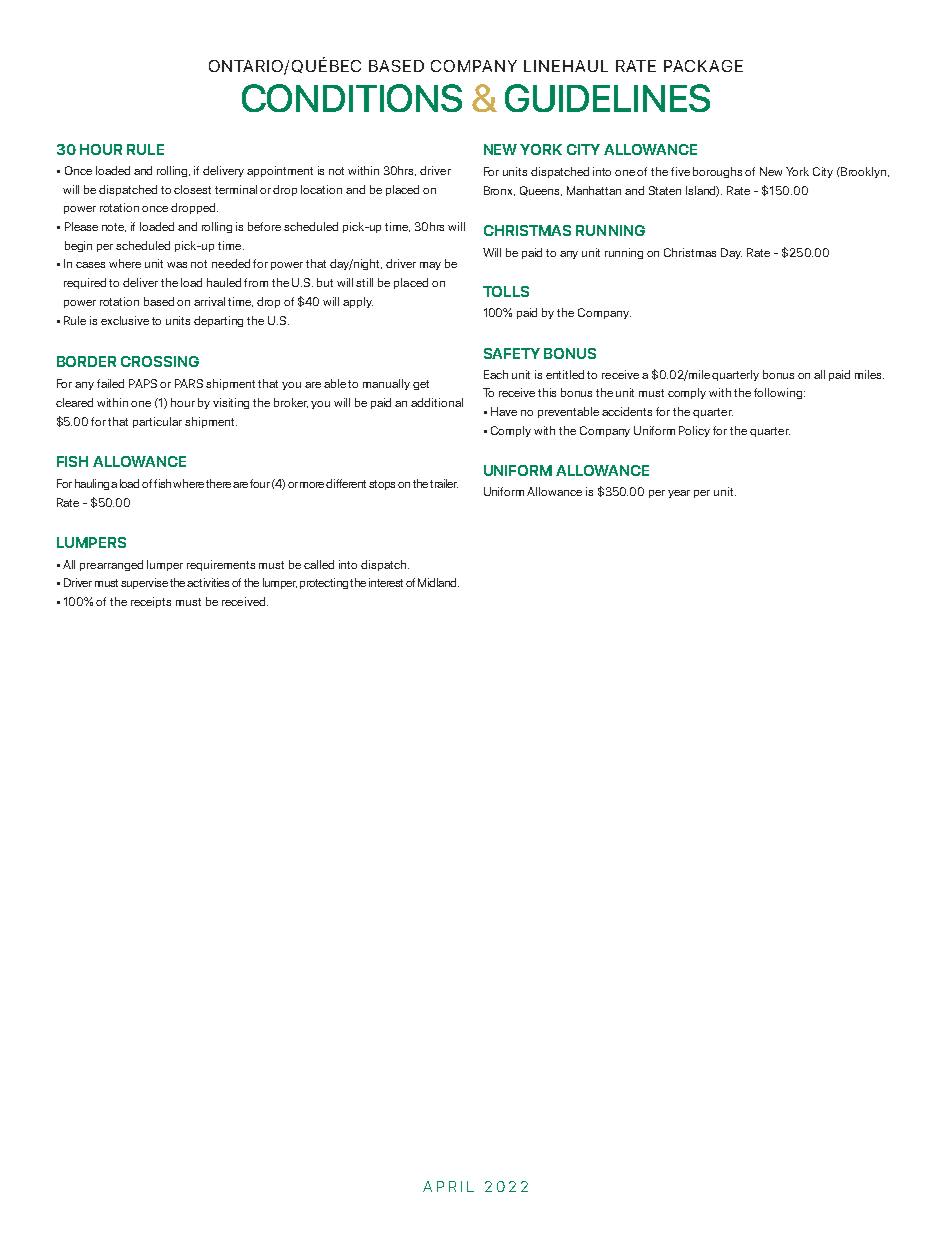 The width and height of the image is (952, 1233). I want to click on CONDITIONS, so click(352, 98).
